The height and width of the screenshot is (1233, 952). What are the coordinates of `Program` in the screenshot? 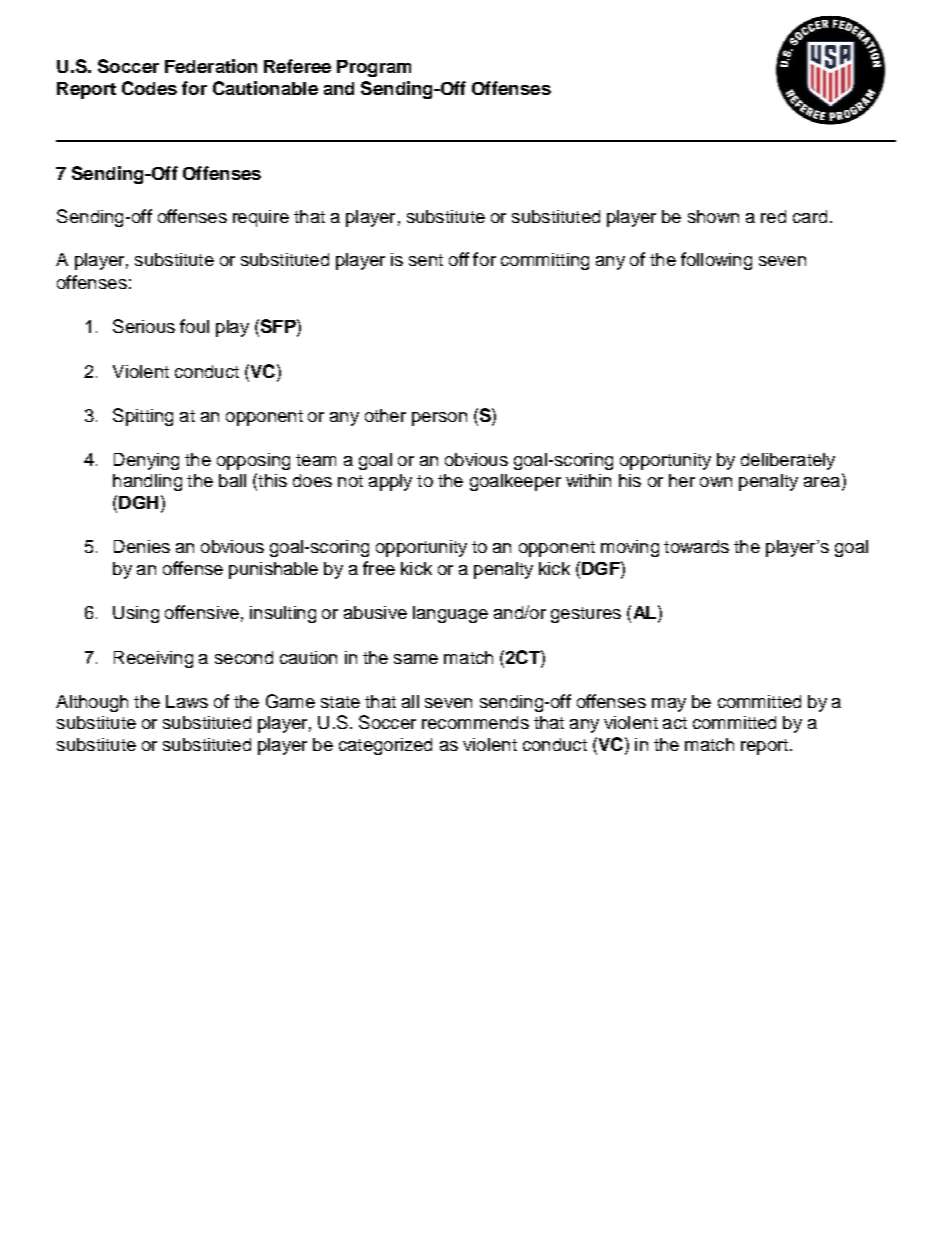 It's located at (374, 68).
